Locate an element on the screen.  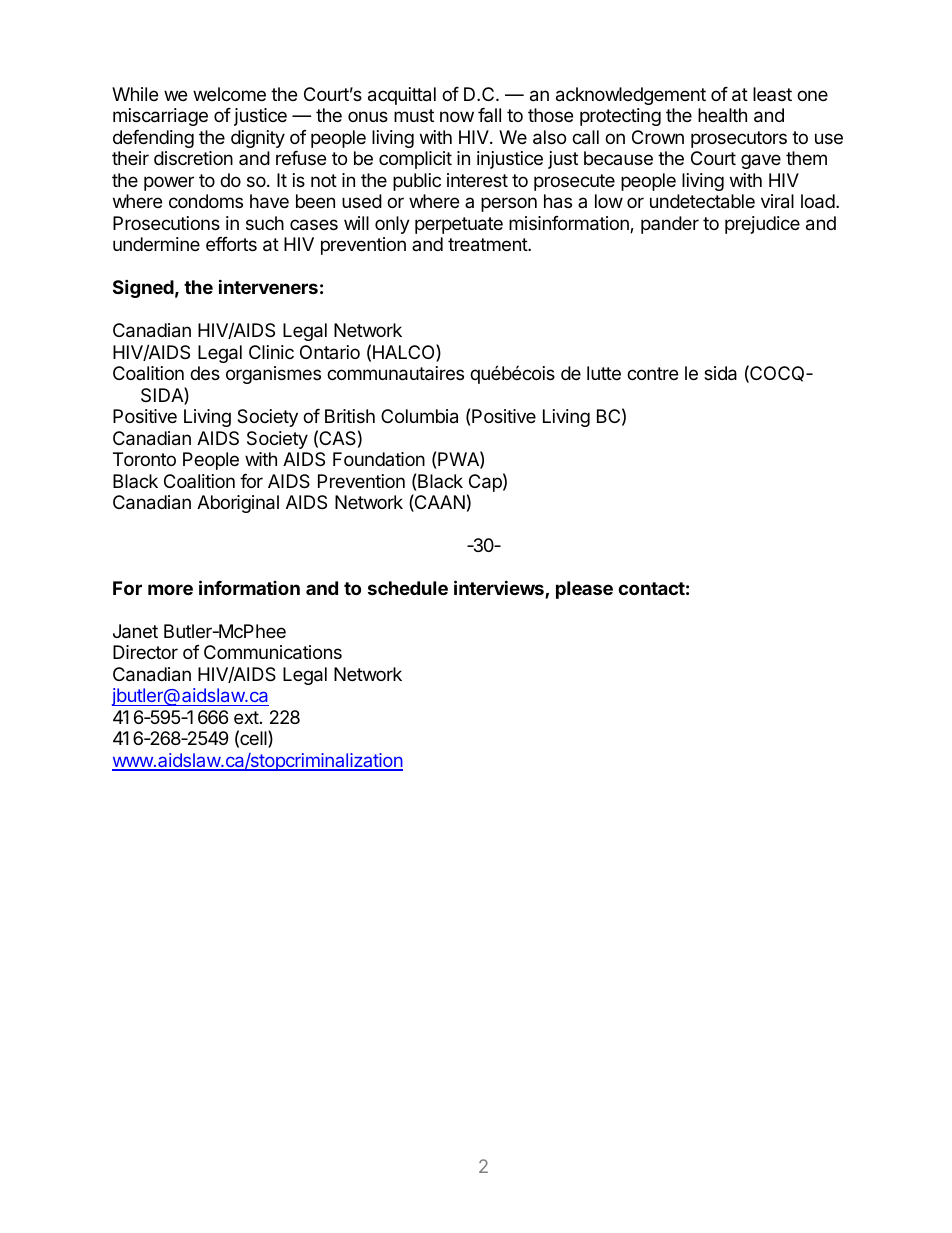
more is located at coordinates (170, 589).
